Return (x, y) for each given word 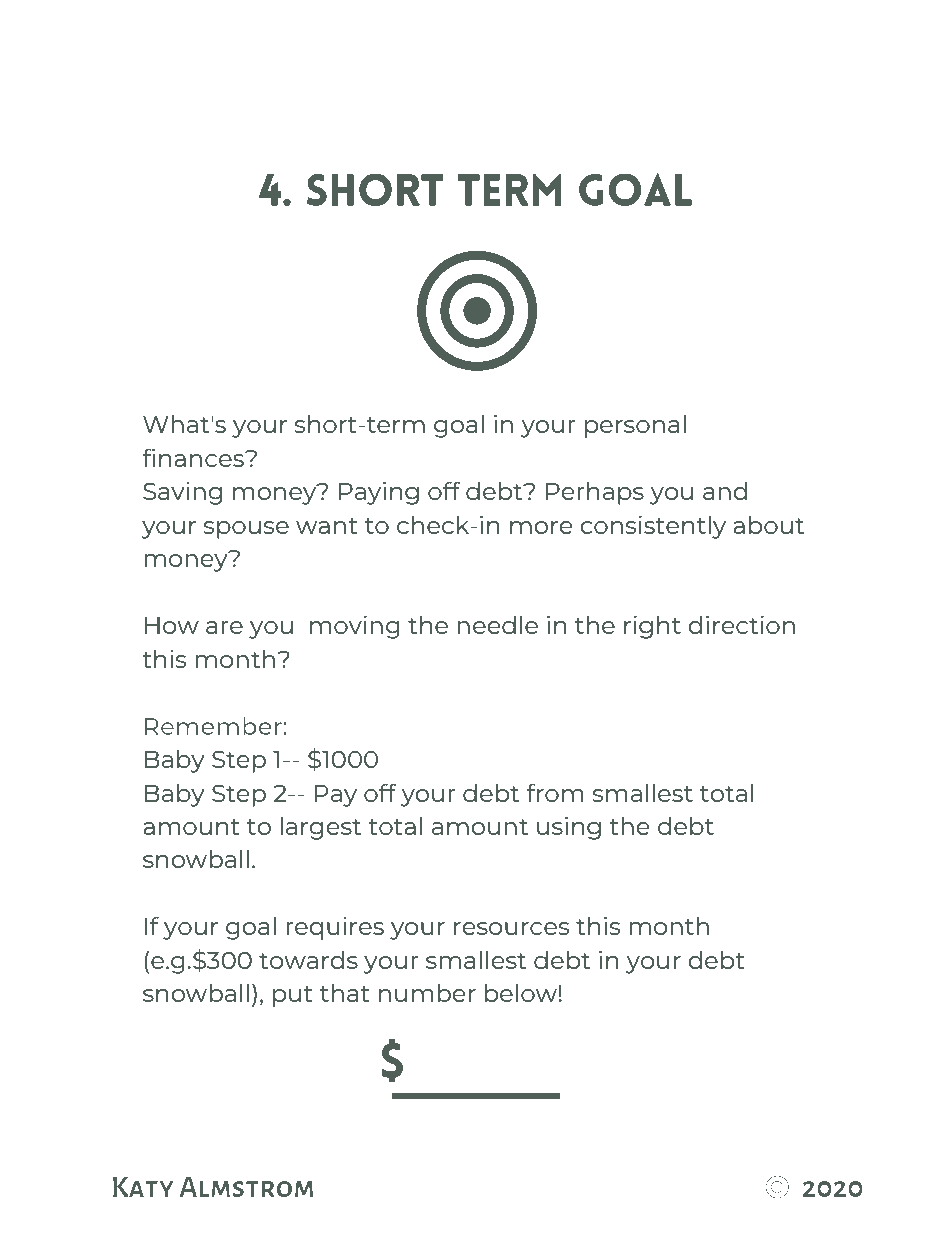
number (427, 992)
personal (635, 426)
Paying (379, 493)
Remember (214, 726)
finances (194, 457)
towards (308, 959)
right (652, 627)
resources (511, 928)
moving (355, 627)
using (569, 828)
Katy (143, 1186)
